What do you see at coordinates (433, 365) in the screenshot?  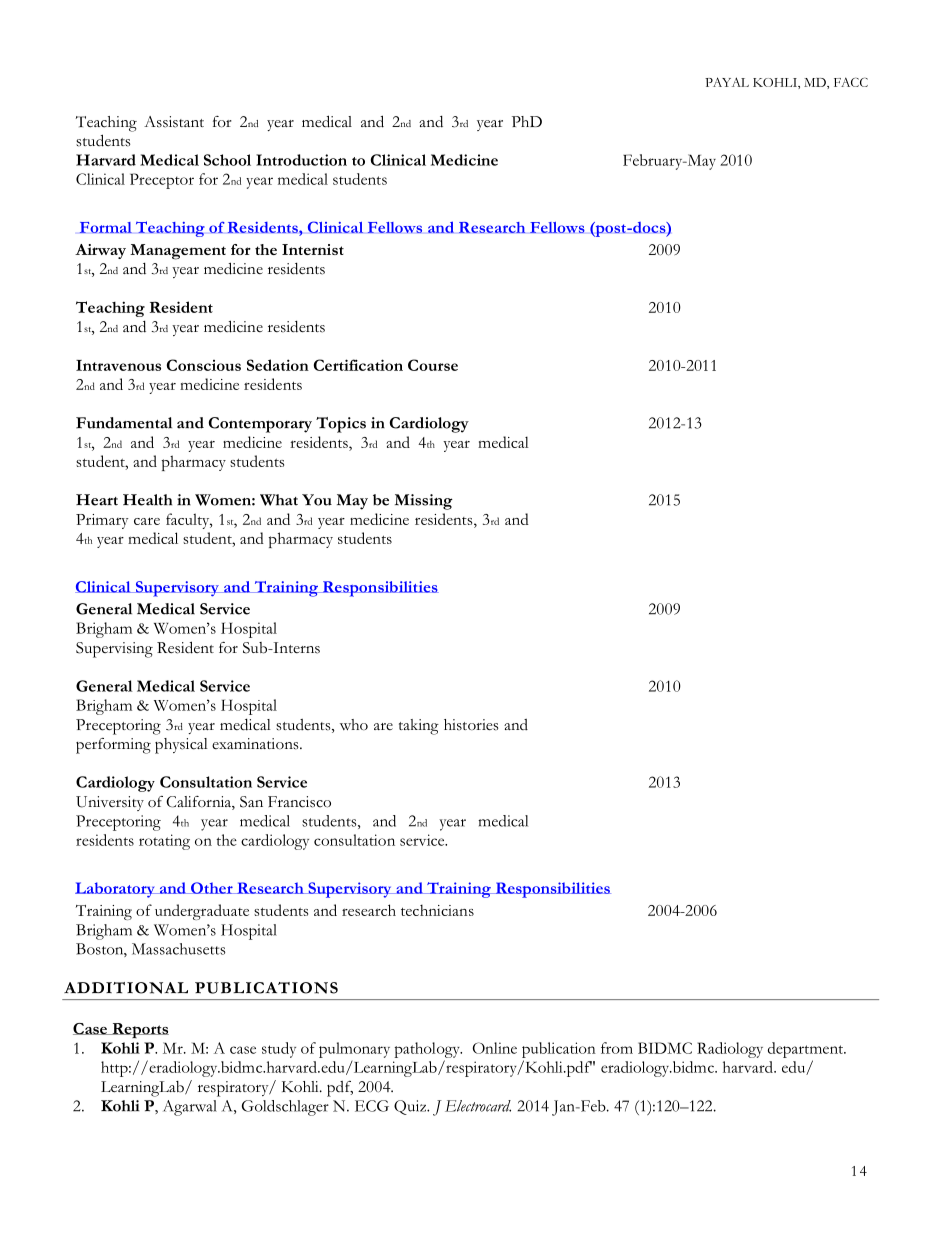 I see `Course` at bounding box center [433, 365].
